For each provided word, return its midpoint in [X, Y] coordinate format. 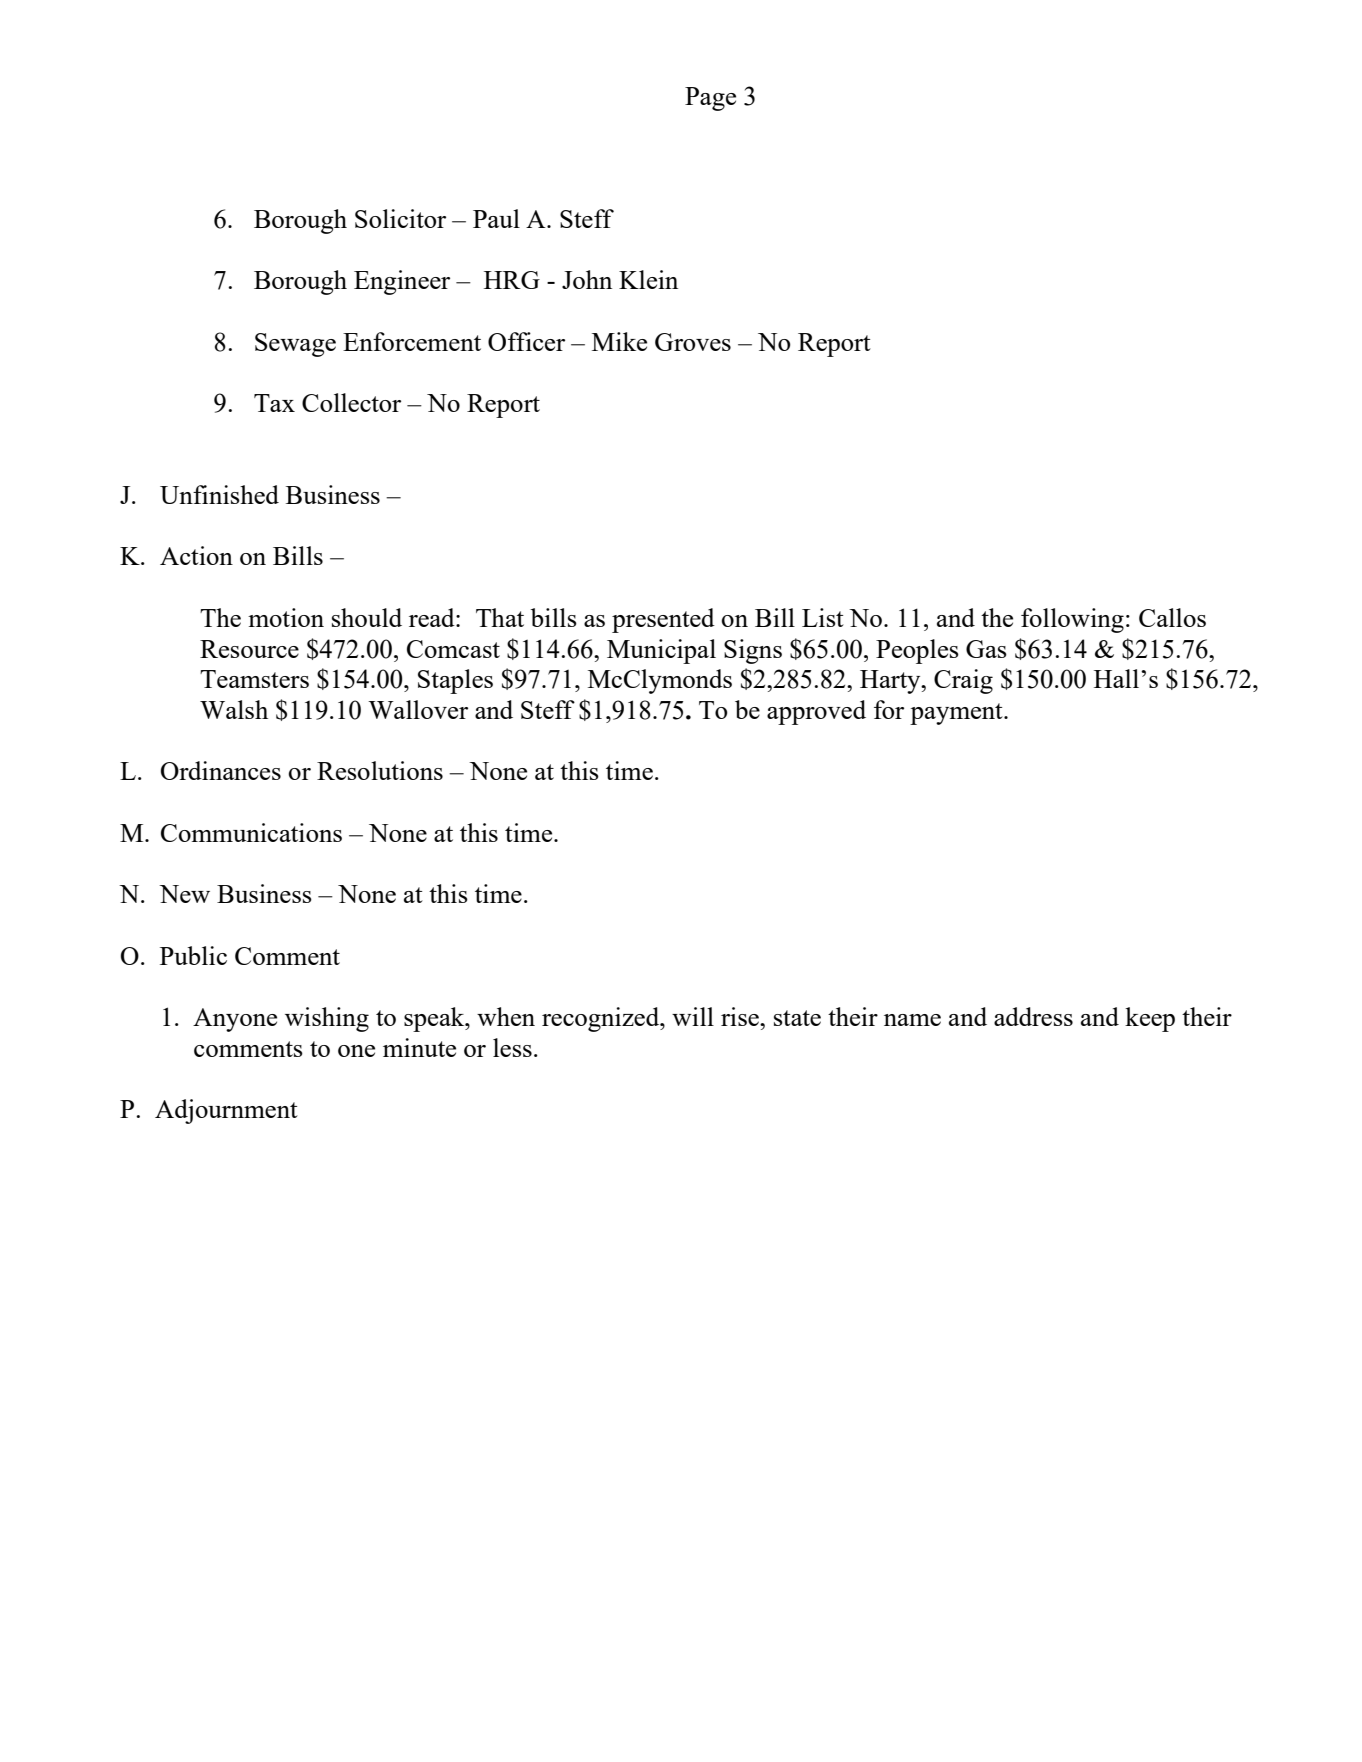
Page [710, 99]
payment [957, 714]
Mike [619, 341]
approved [816, 712]
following [1072, 620]
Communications [251, 832]
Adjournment [226, 1111]
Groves [693, 342]
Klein [648, 279]
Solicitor [400, 218]
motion [286, 617]
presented [663, 620]
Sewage [295, 345]
